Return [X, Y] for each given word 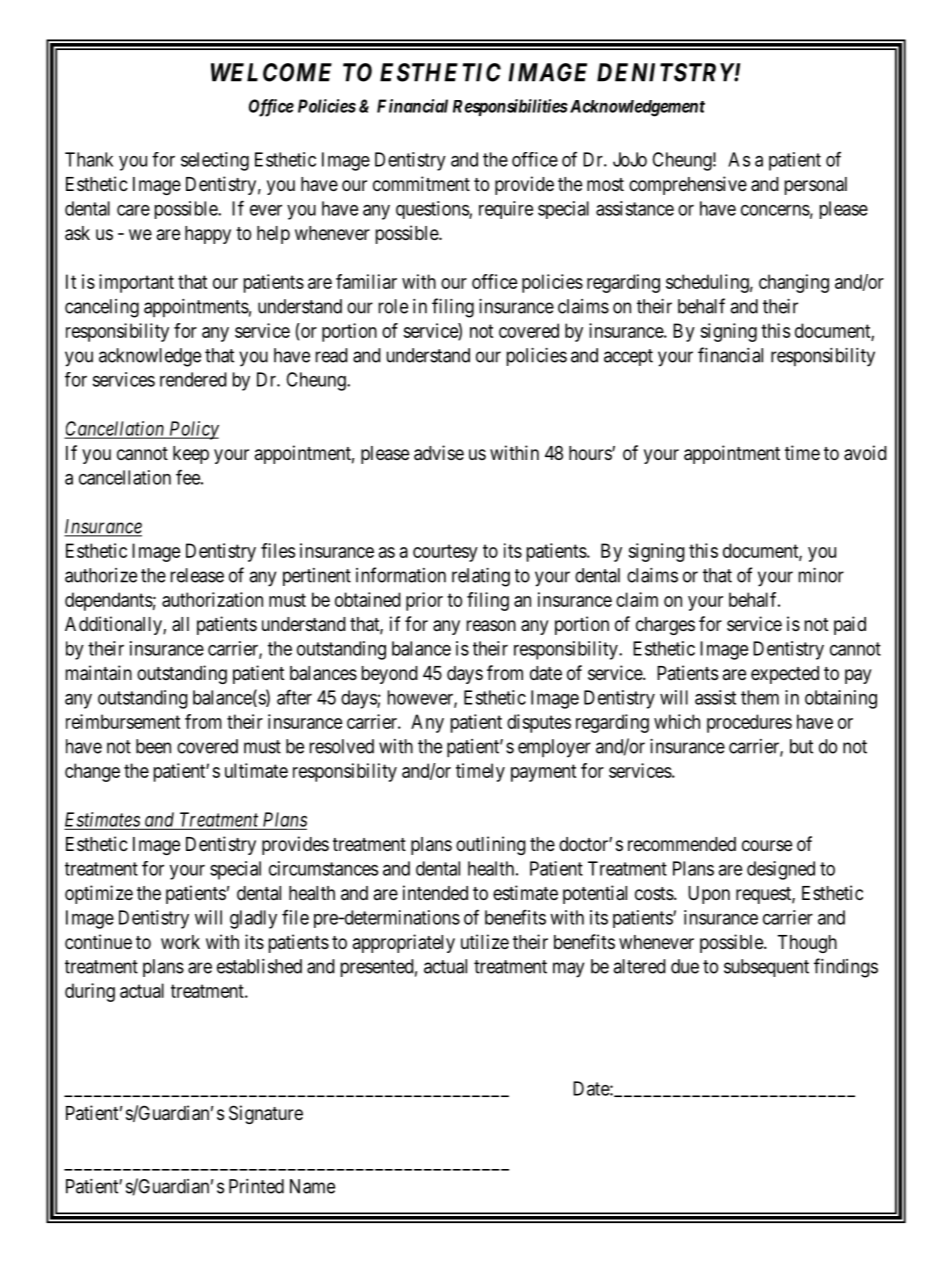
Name [312, 1186]
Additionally [114, 625]
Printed [256, 1186]
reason [491, 626]
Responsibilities [510, 107]
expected [785, 675]
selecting [215, 161]
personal [816, 186]
